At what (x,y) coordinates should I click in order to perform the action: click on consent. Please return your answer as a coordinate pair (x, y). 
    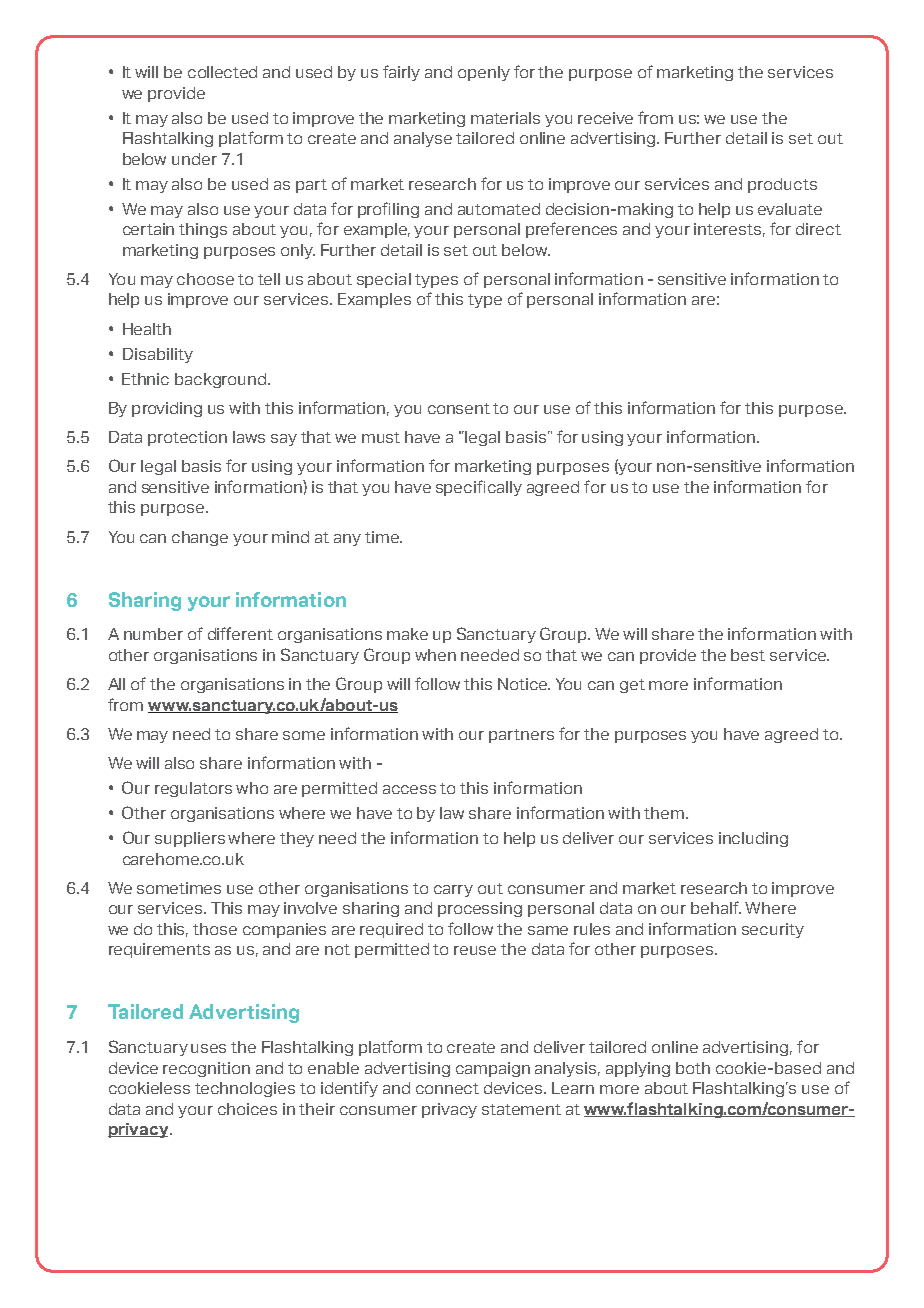
    Looking at the image, I should click on (459, 408).
